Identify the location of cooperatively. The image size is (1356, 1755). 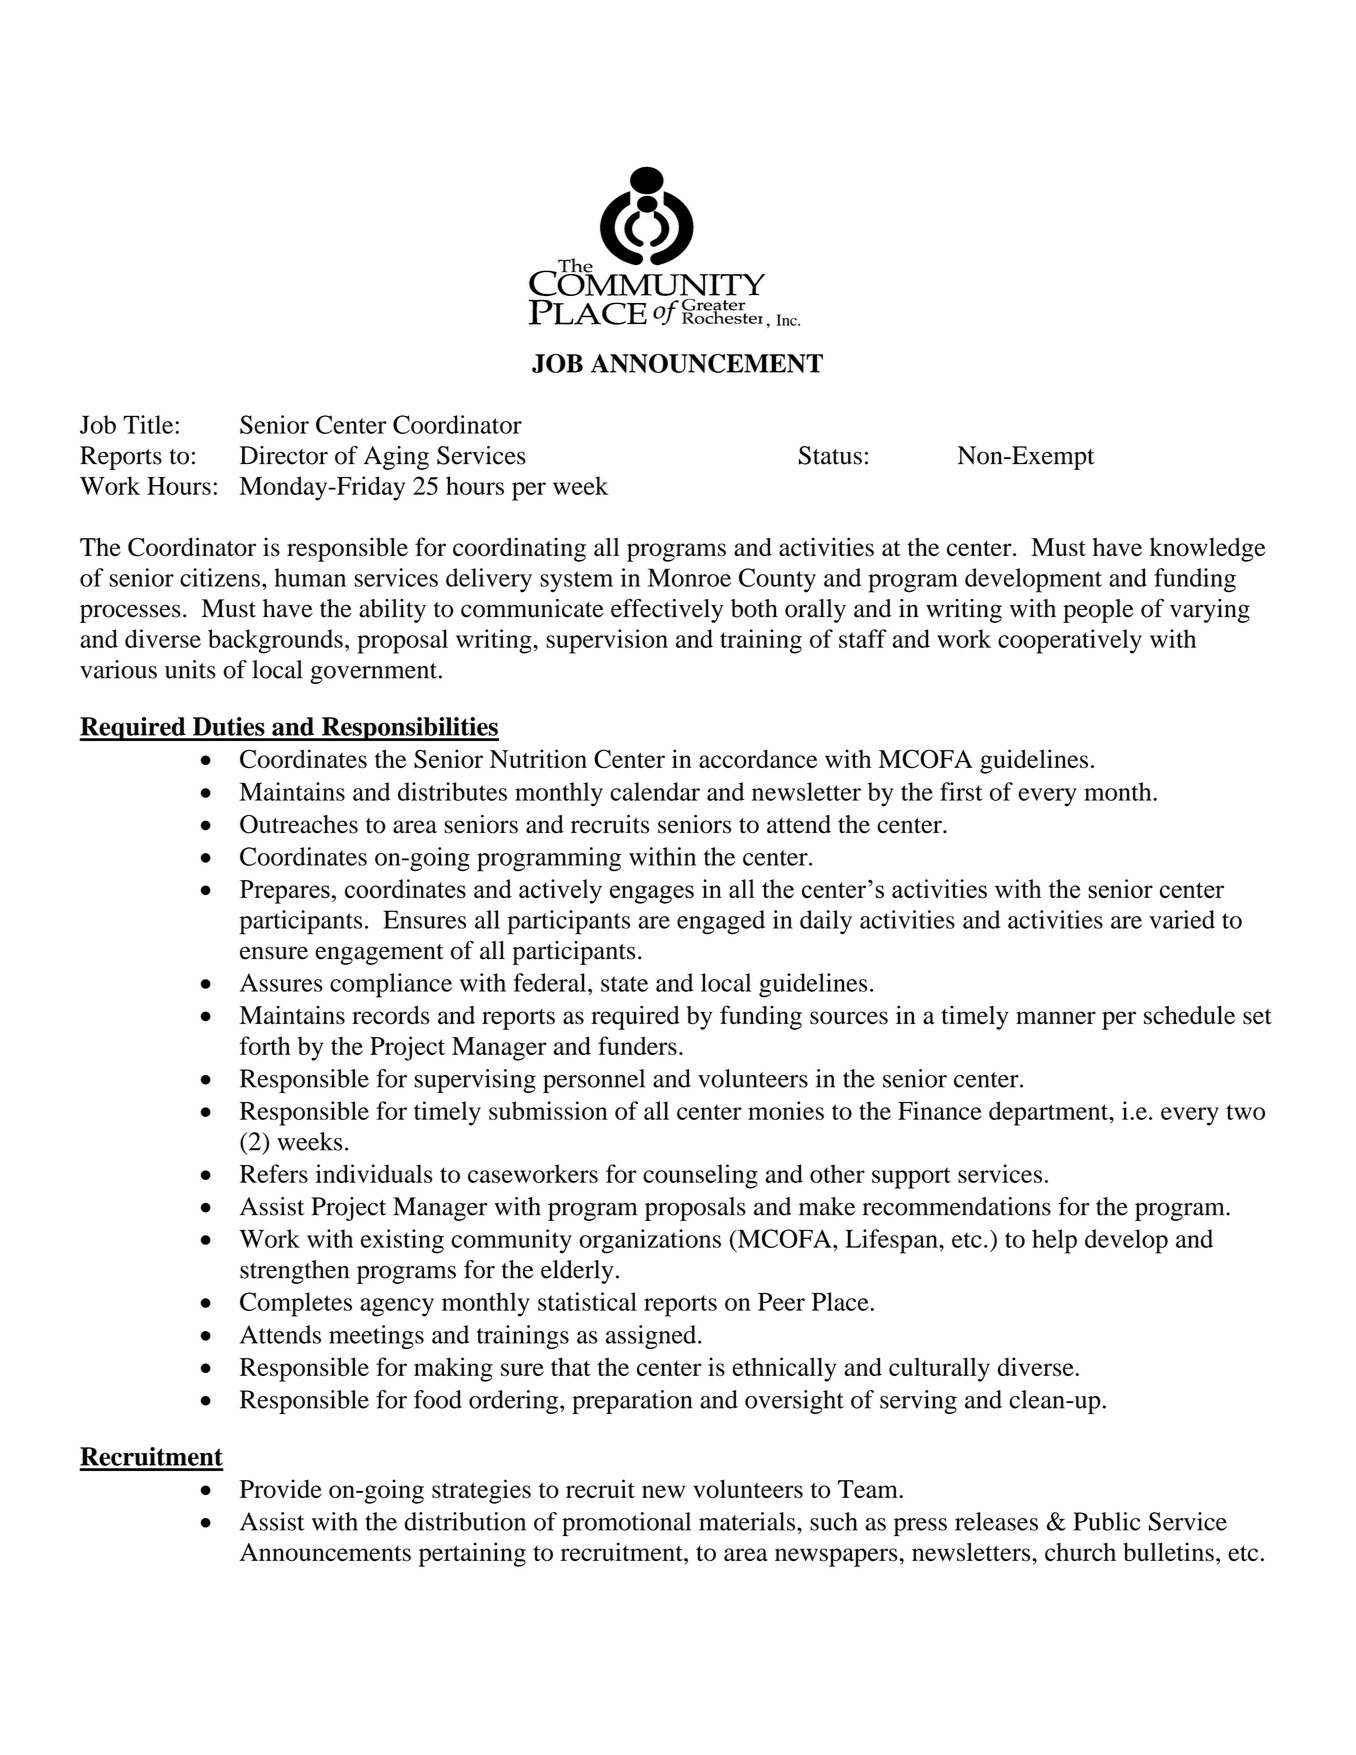
(1070, 641).
